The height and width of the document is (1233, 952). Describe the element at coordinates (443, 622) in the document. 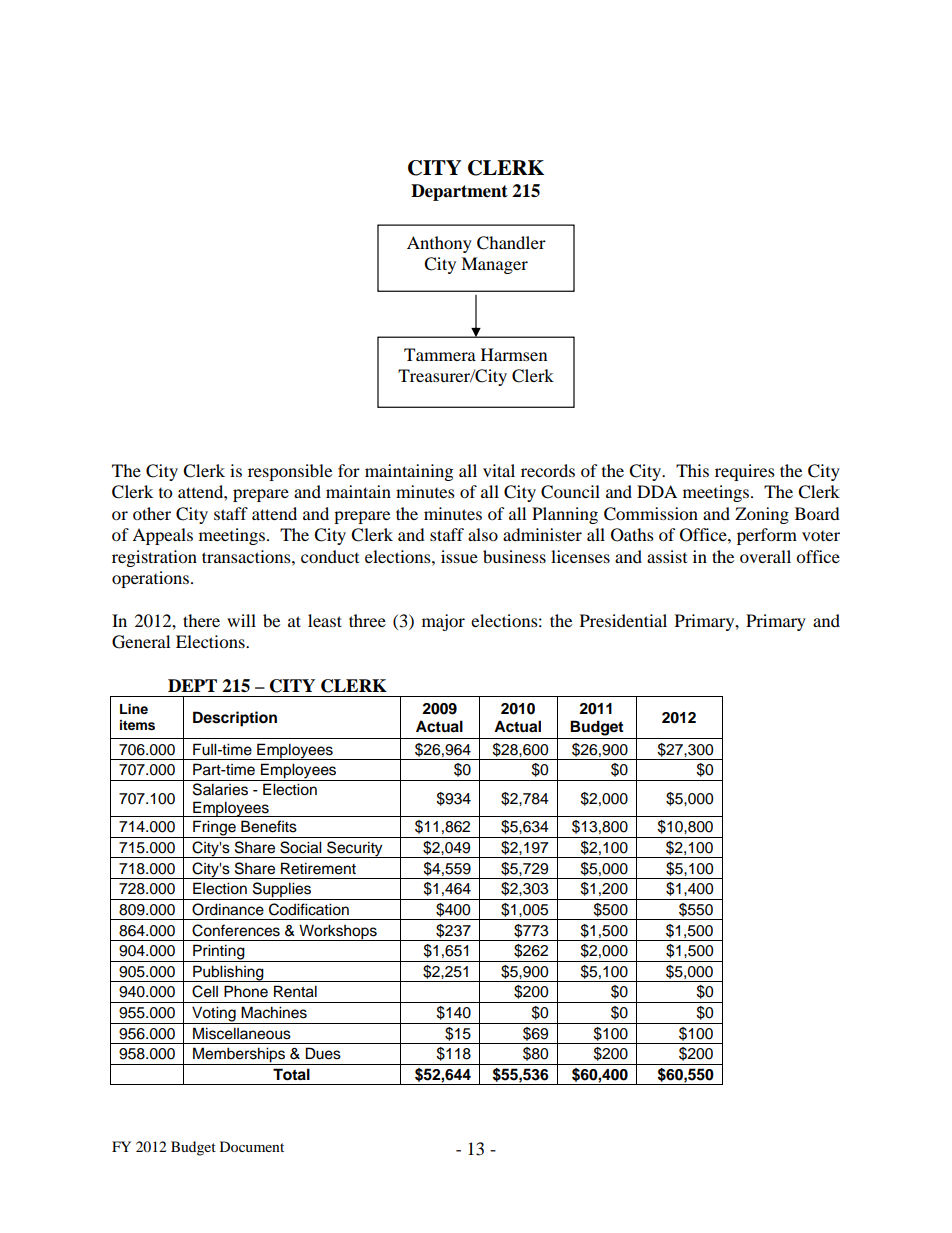

I see `major` at that location.
